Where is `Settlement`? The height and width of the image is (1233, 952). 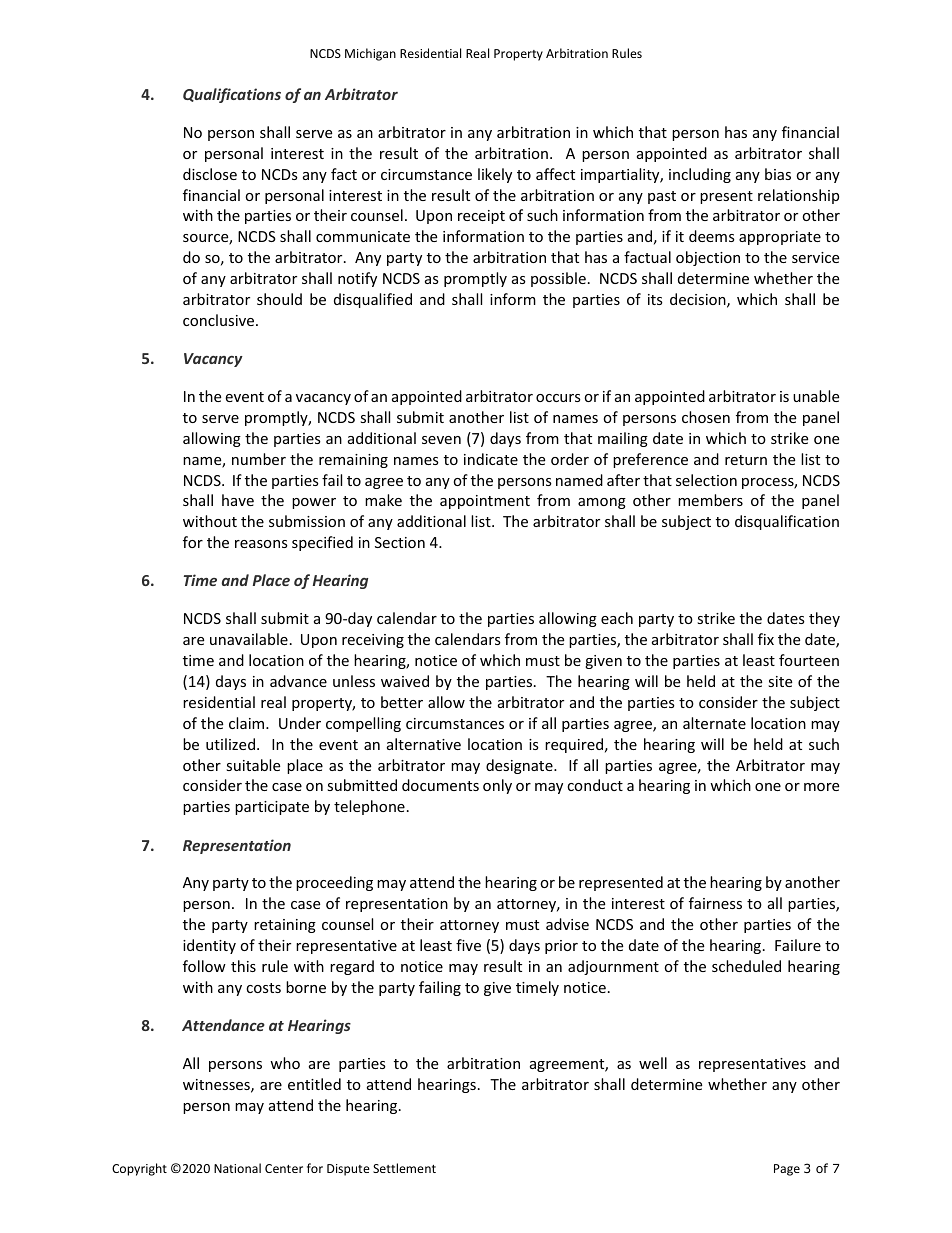
Settlement is located at coordinates (404, 1168).
